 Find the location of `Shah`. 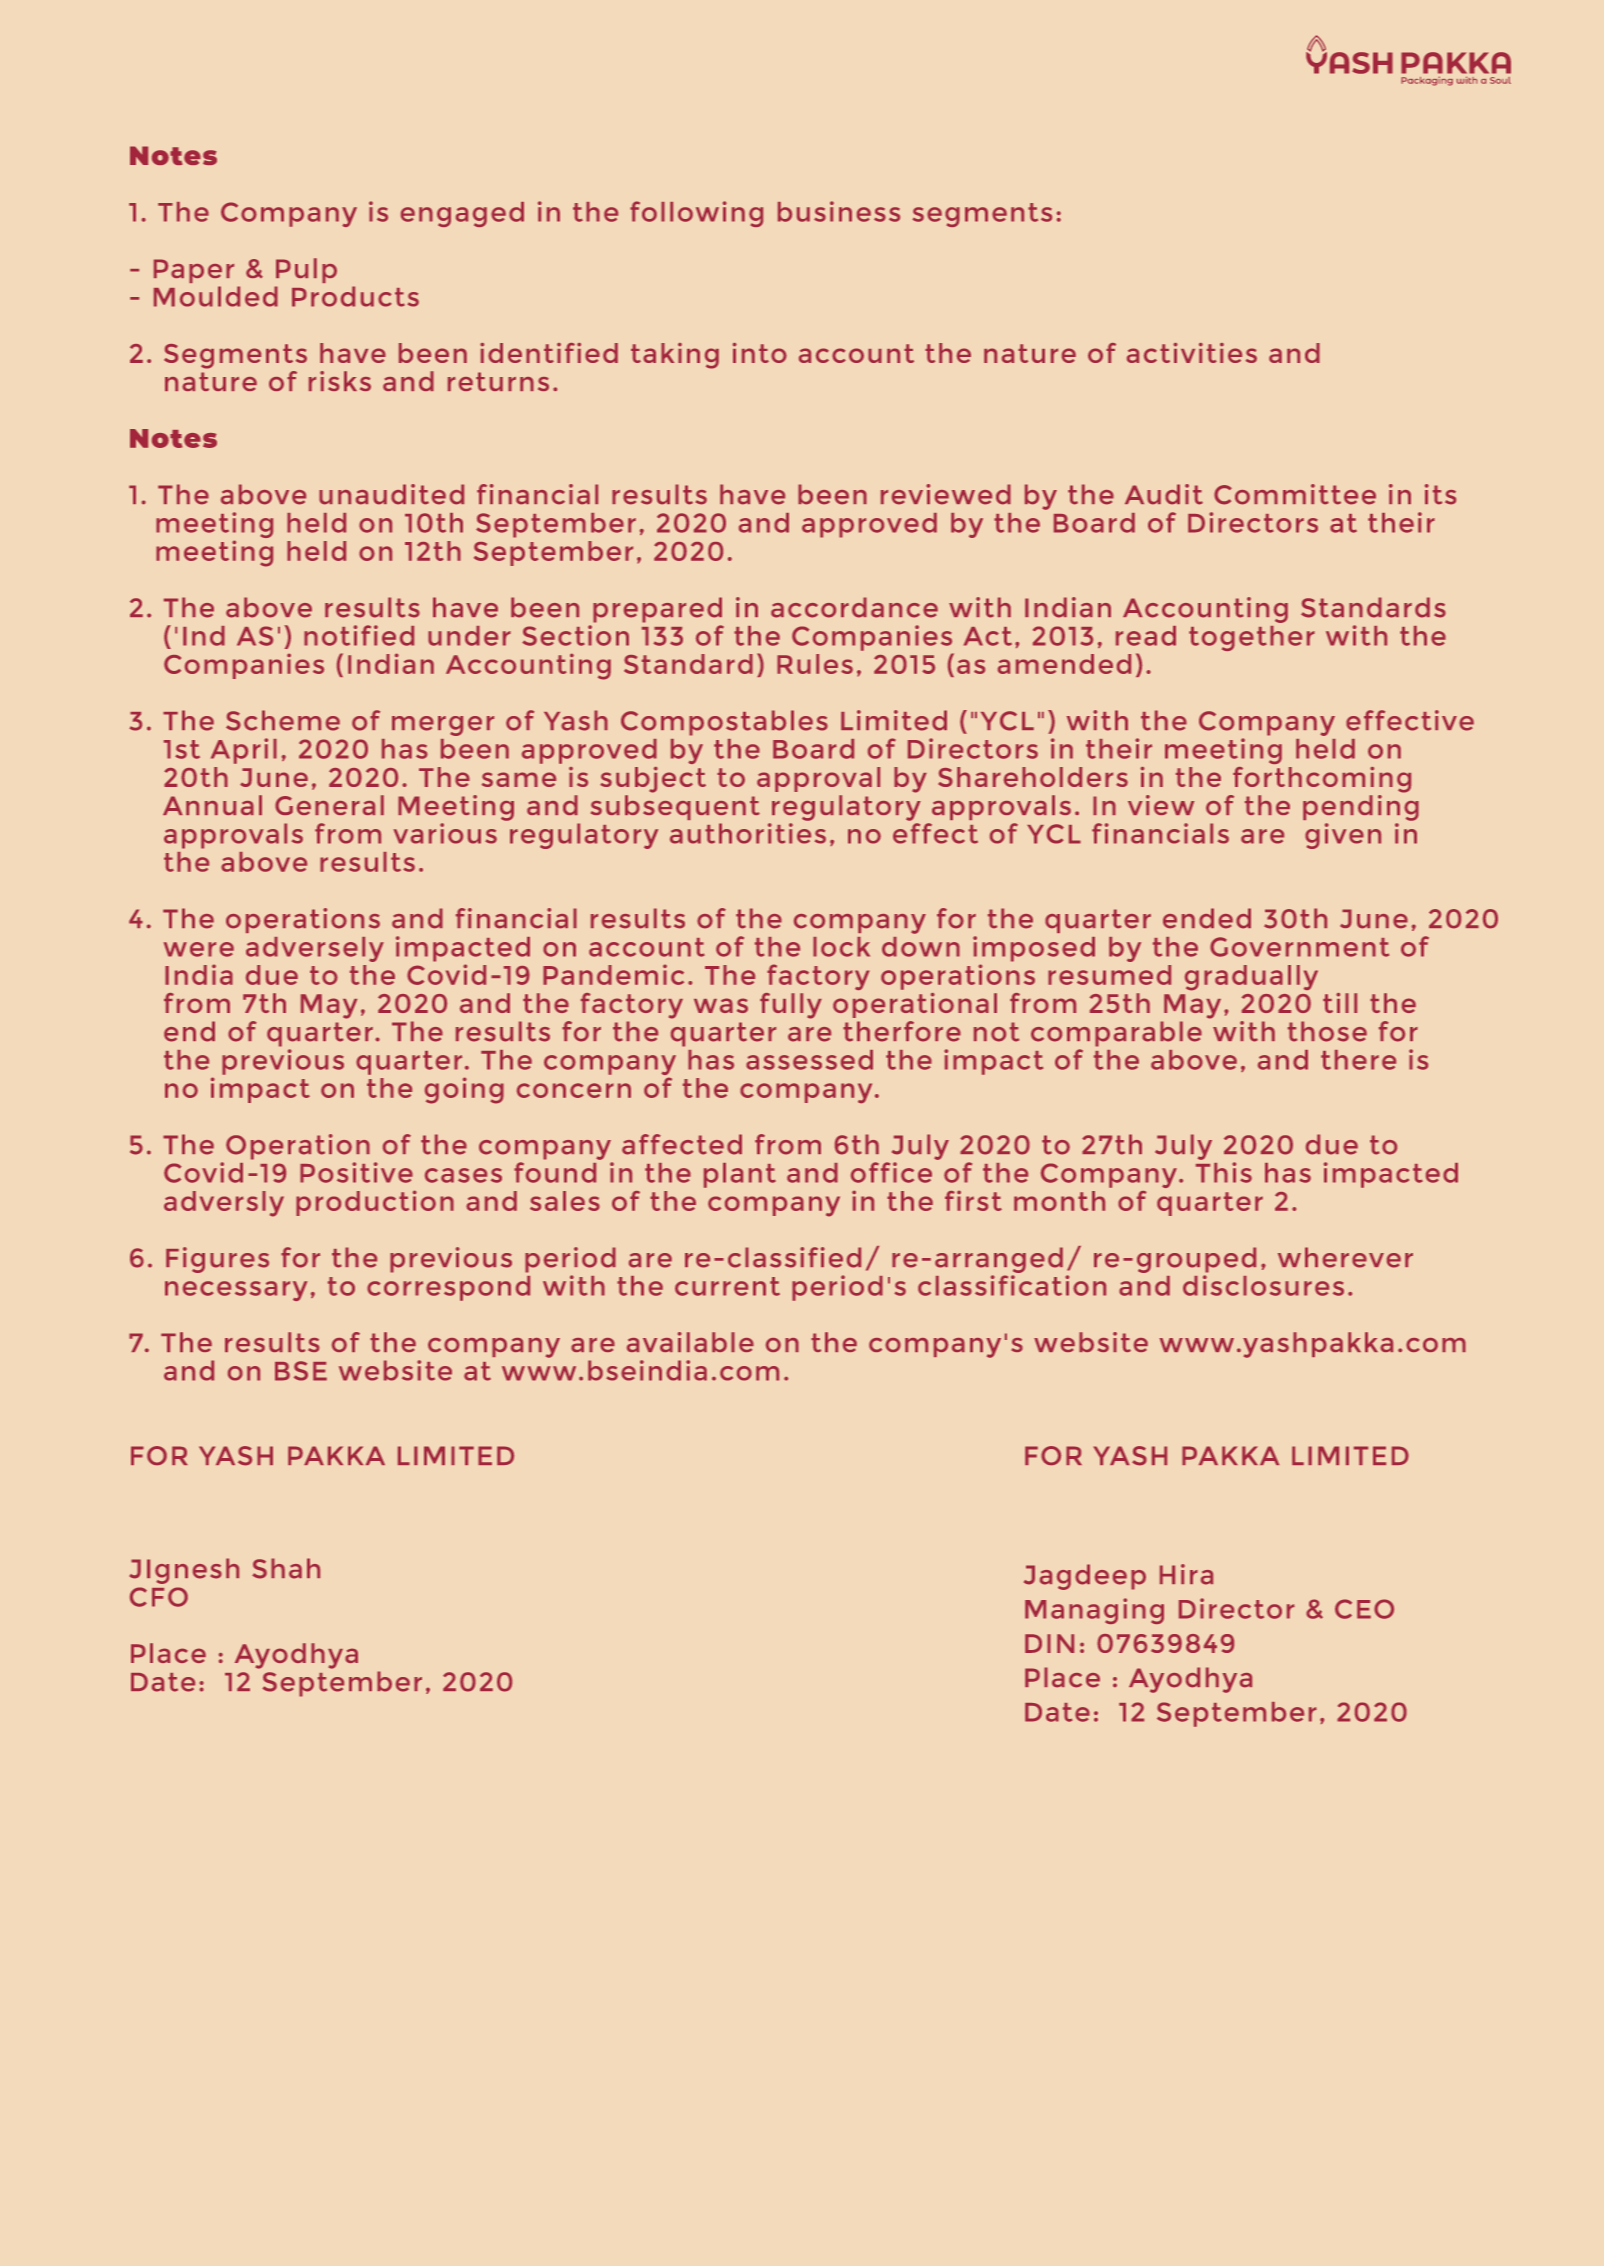

Shah is located at coordinates (286, 1568).
